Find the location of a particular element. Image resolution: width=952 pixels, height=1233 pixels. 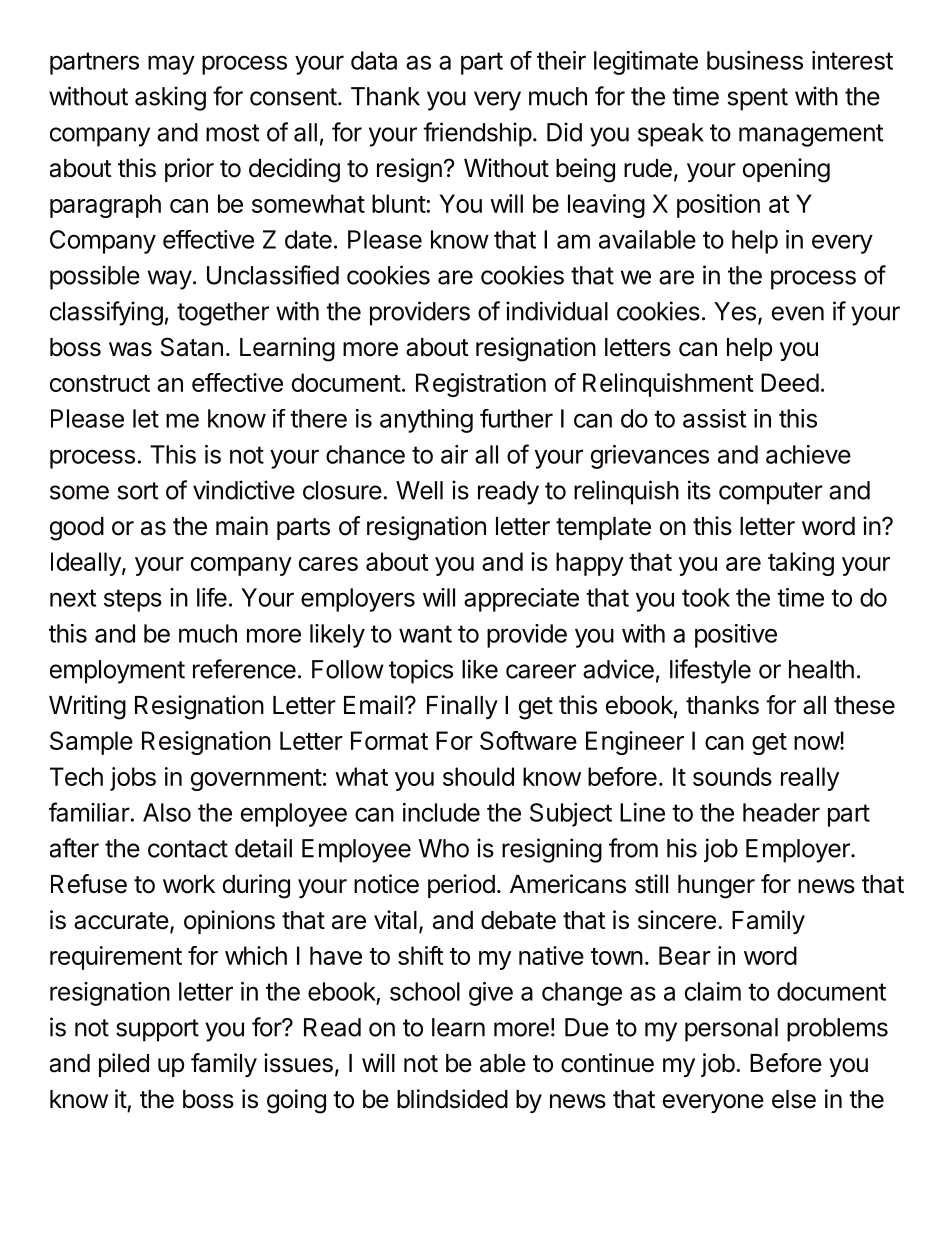

taking is located at coordinates (801, 564).
